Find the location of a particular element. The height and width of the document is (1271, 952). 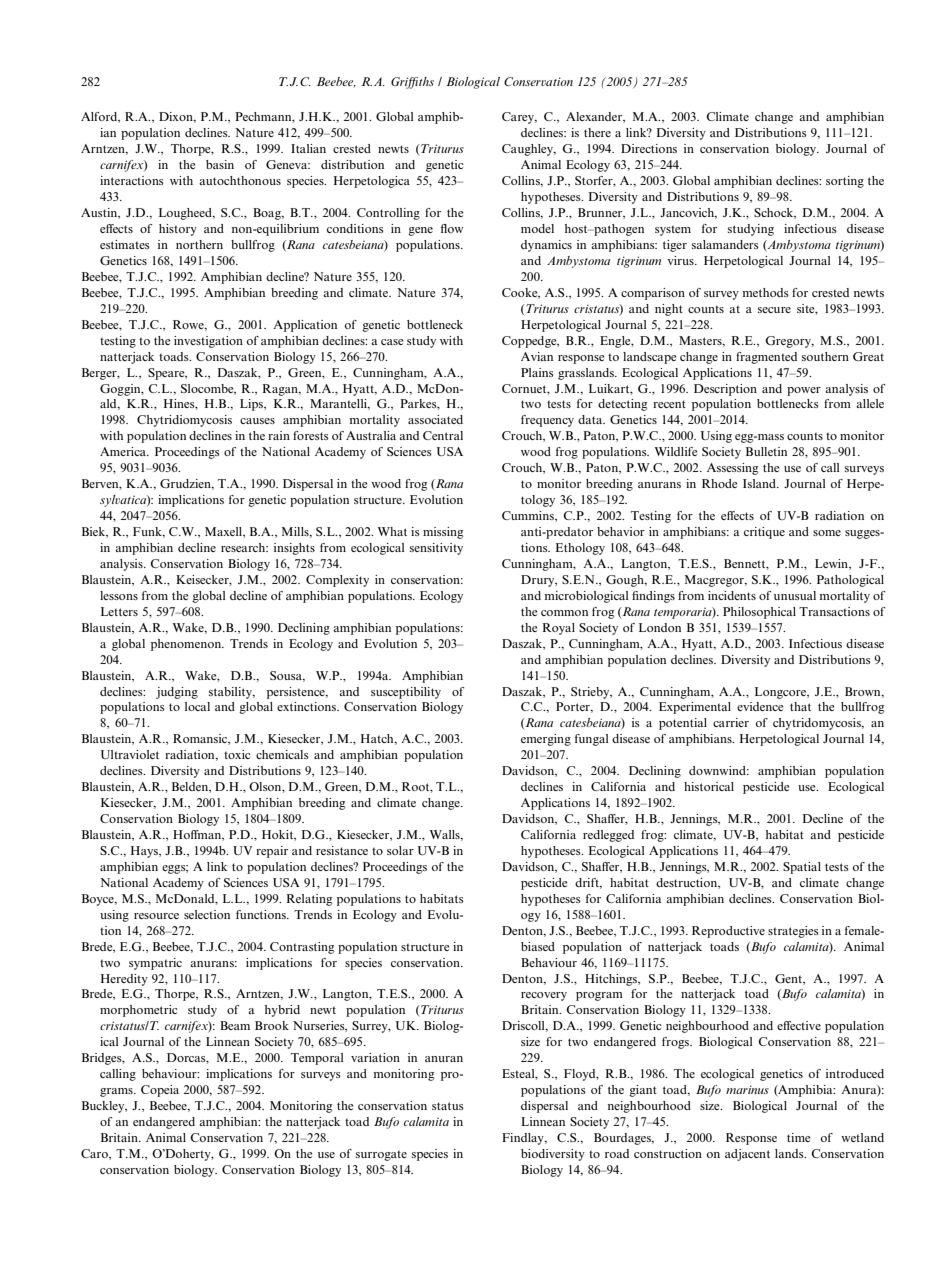

basin is located at coordinates (220, 164).
